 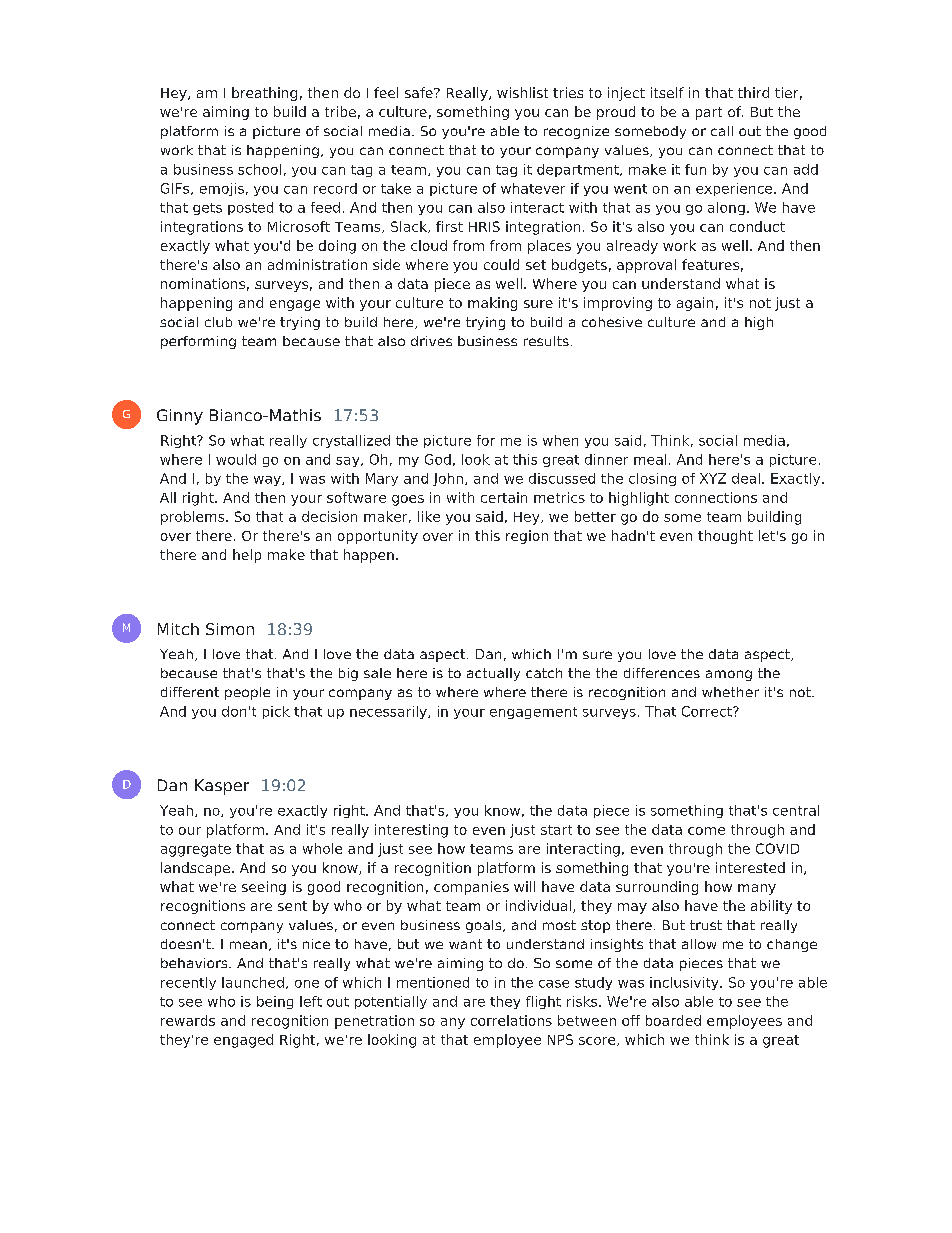 What do you see at coordinates (522, 92) in the document?
I see `wishlist` at bounding box center [522, 92].
